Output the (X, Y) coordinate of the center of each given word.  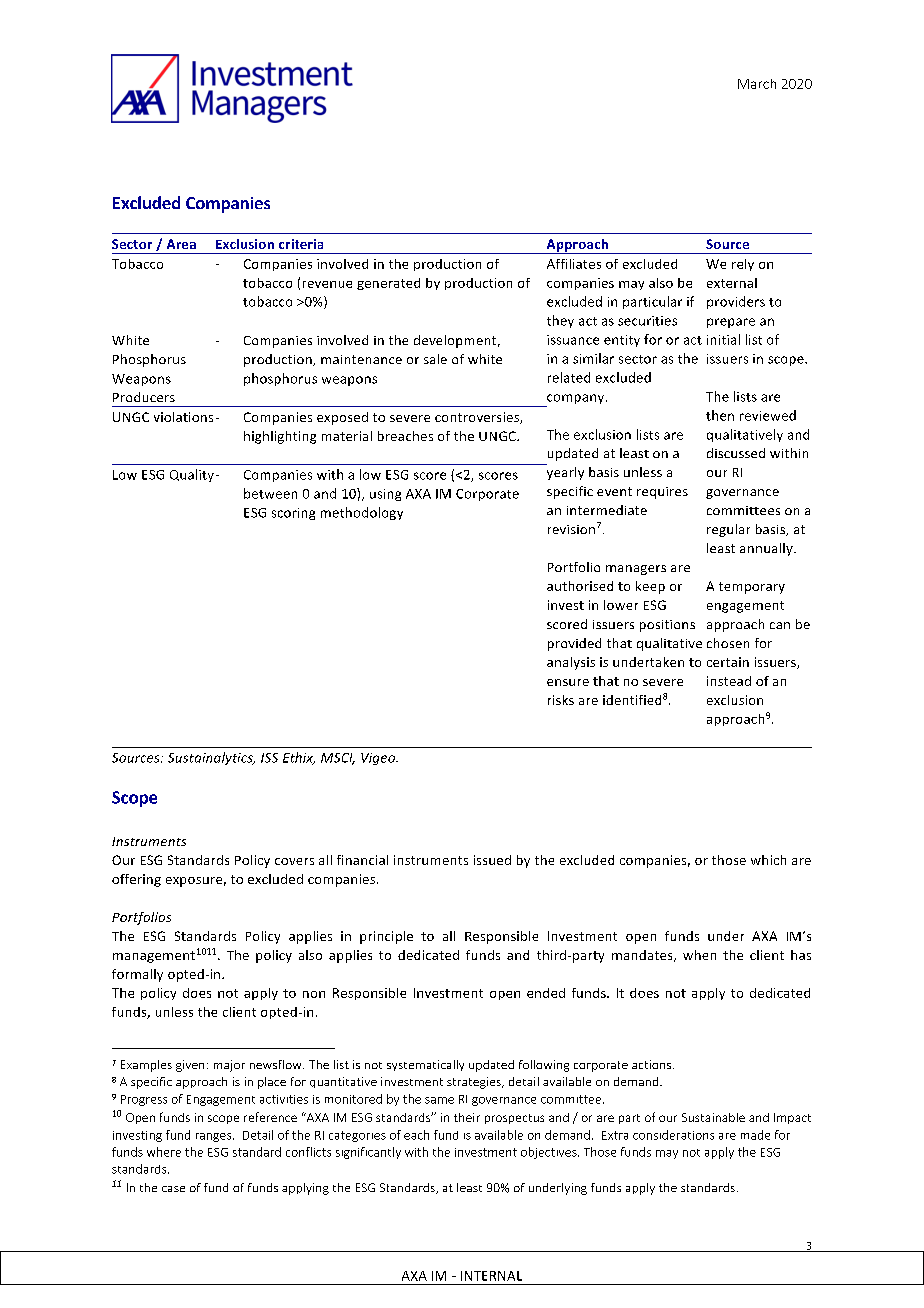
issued (492, 860)
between (270, 493)
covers (294, 861)
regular (728, 530)
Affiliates (574, 264)
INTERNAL (491, 1276)
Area (181, 244)
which (768, 860)
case (173, 1189)
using (385, 495)
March (757, 84)
